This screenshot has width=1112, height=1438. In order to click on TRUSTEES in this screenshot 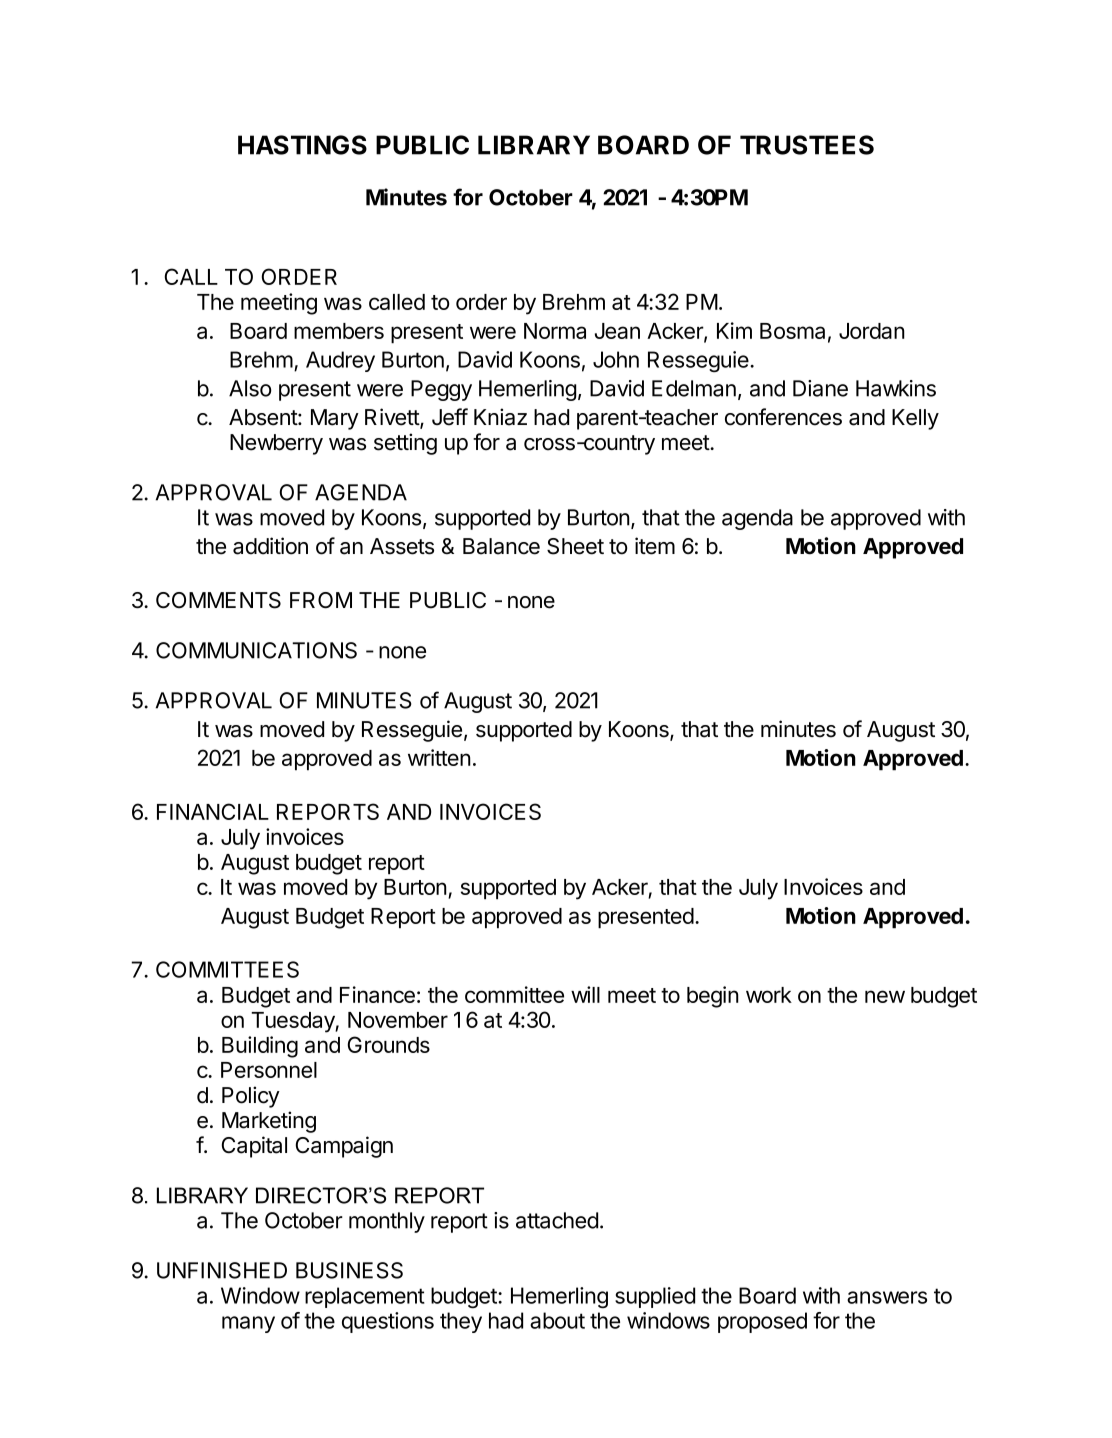, I will do `click(807, 145)`.
